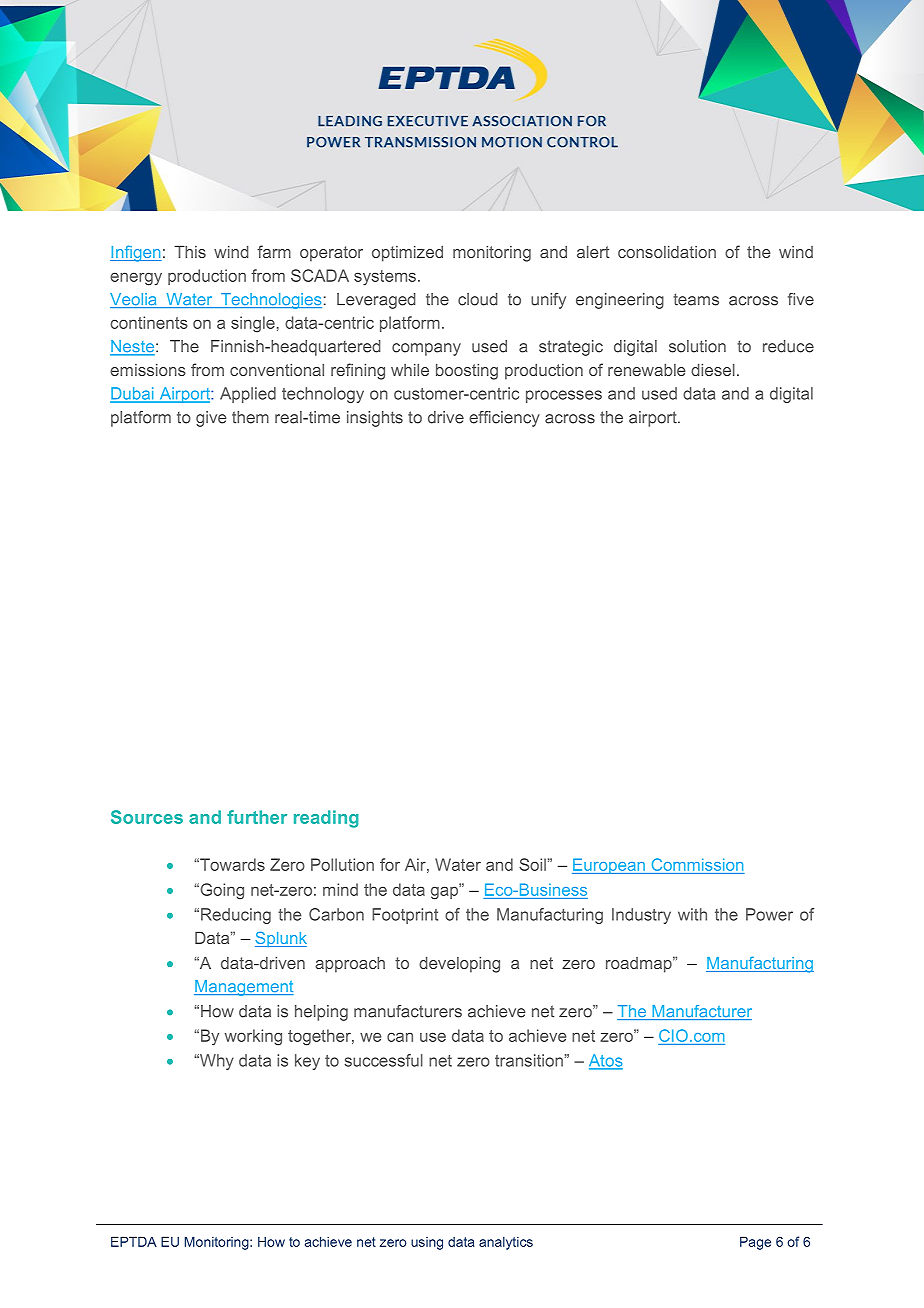 Image resolution: width=924 pixels, height=1308 pixels. I want to click on teams, so click(696, 299).
